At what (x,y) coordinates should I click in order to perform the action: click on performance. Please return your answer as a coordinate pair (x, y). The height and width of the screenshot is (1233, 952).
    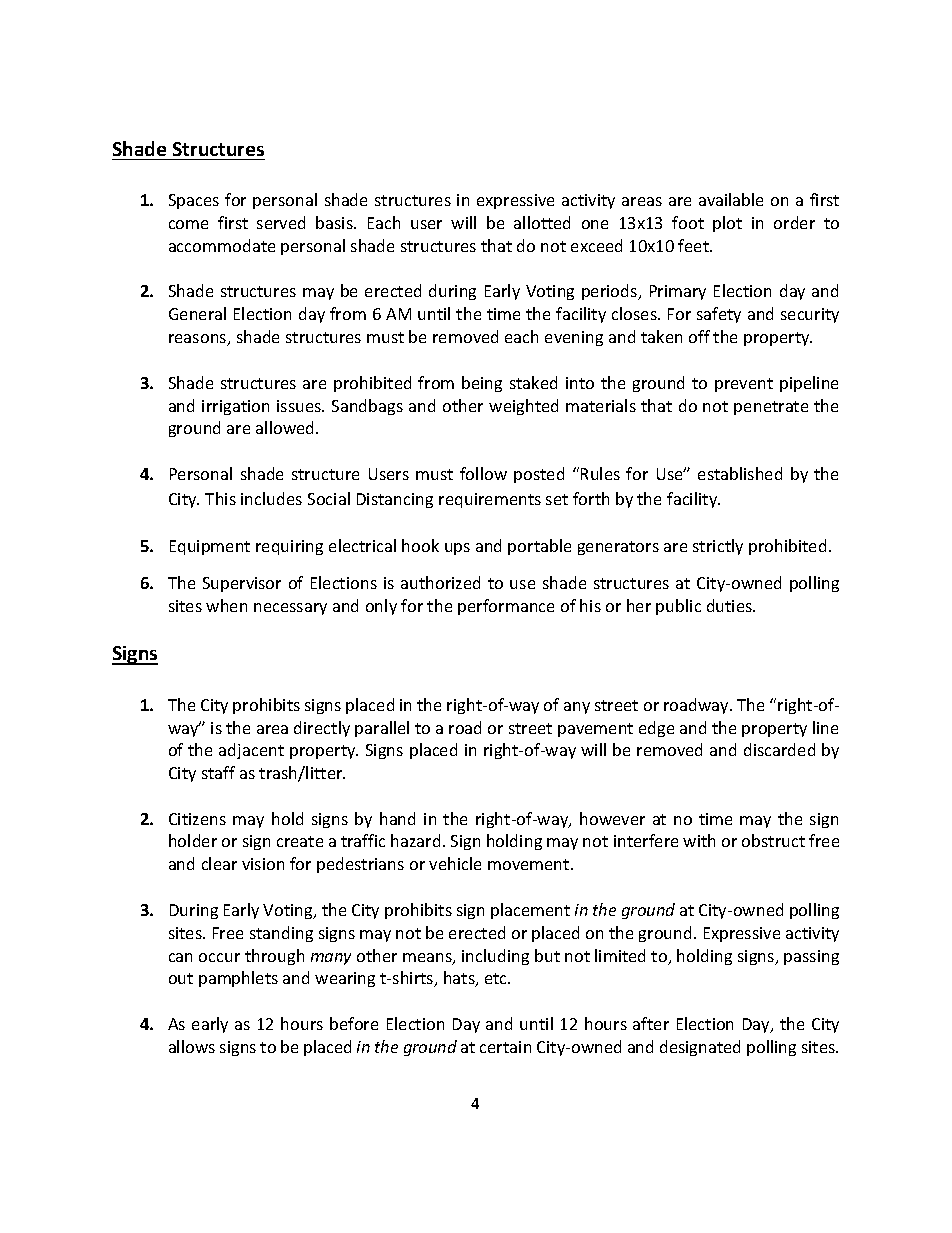
    Looking at the image, I should click on (506, 607).
